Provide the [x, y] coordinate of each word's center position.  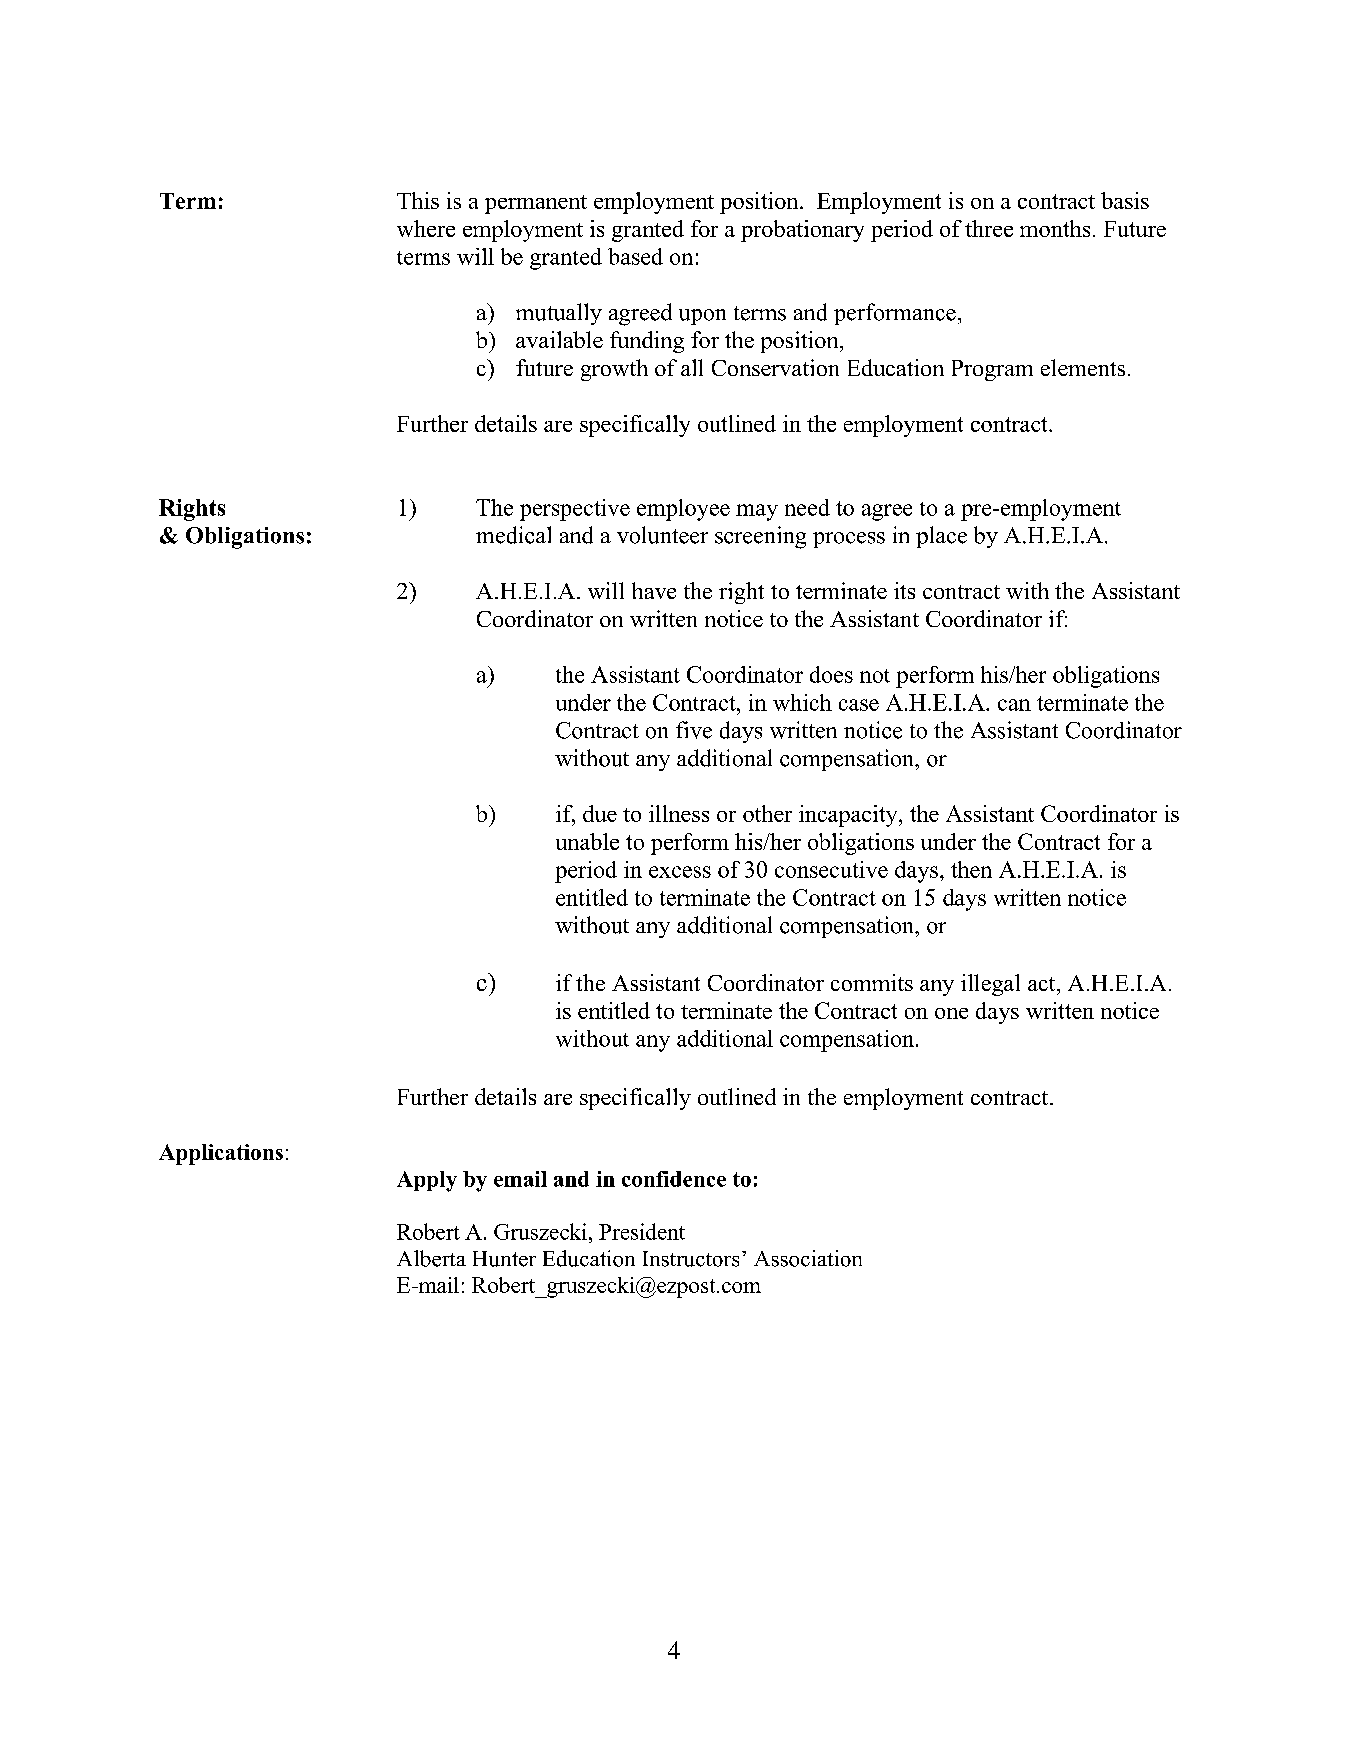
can [1014, 705]
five [694, 730]
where [426, 228]
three [989, 228]
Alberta [431, 1258]
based [635, 256]
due [600, 813]
